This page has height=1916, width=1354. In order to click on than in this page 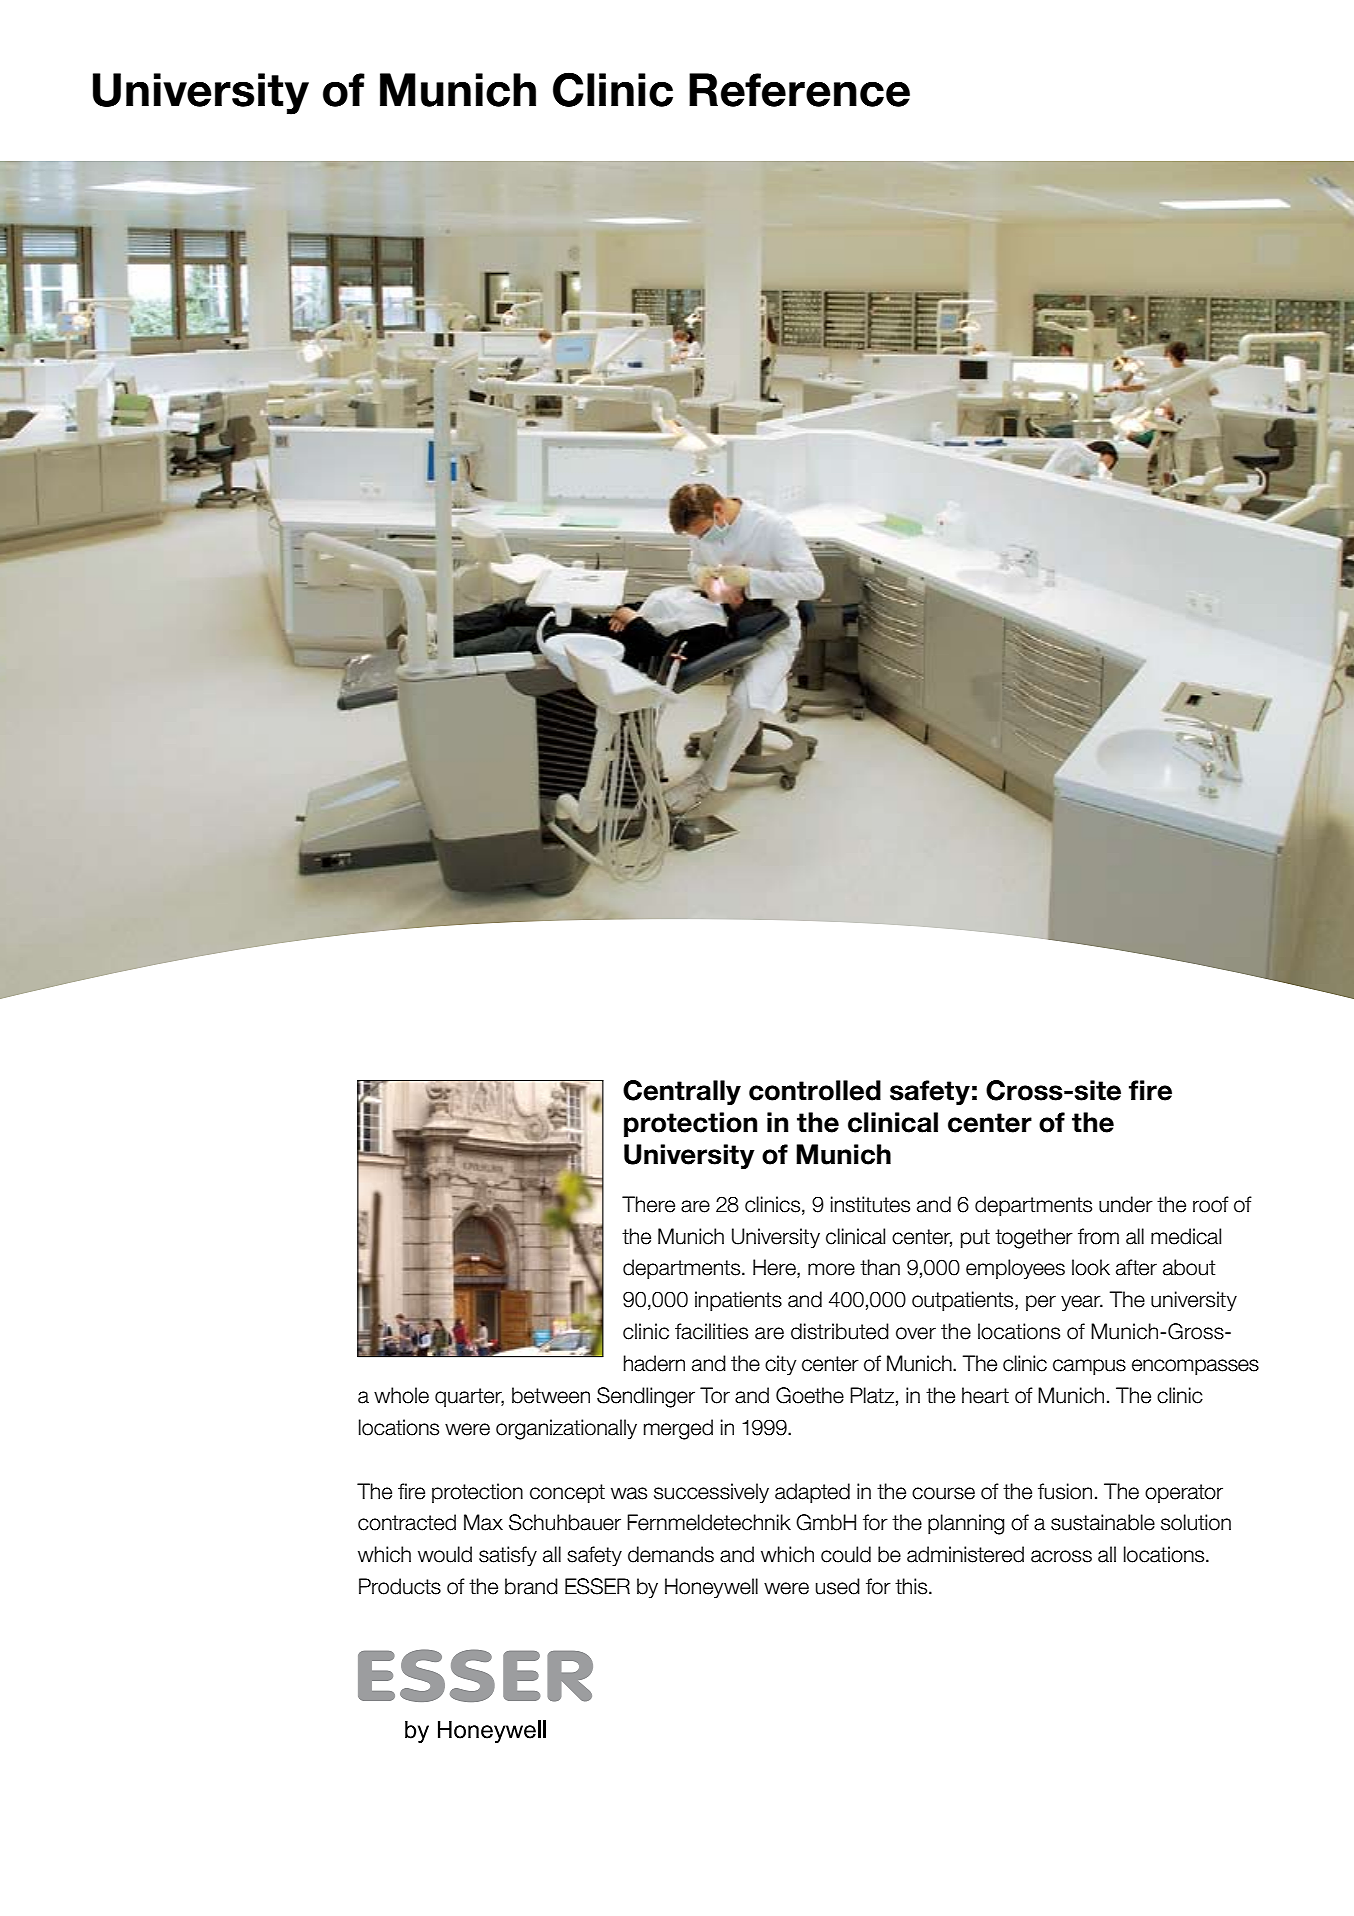, I will do `click(880, 1267)`.
